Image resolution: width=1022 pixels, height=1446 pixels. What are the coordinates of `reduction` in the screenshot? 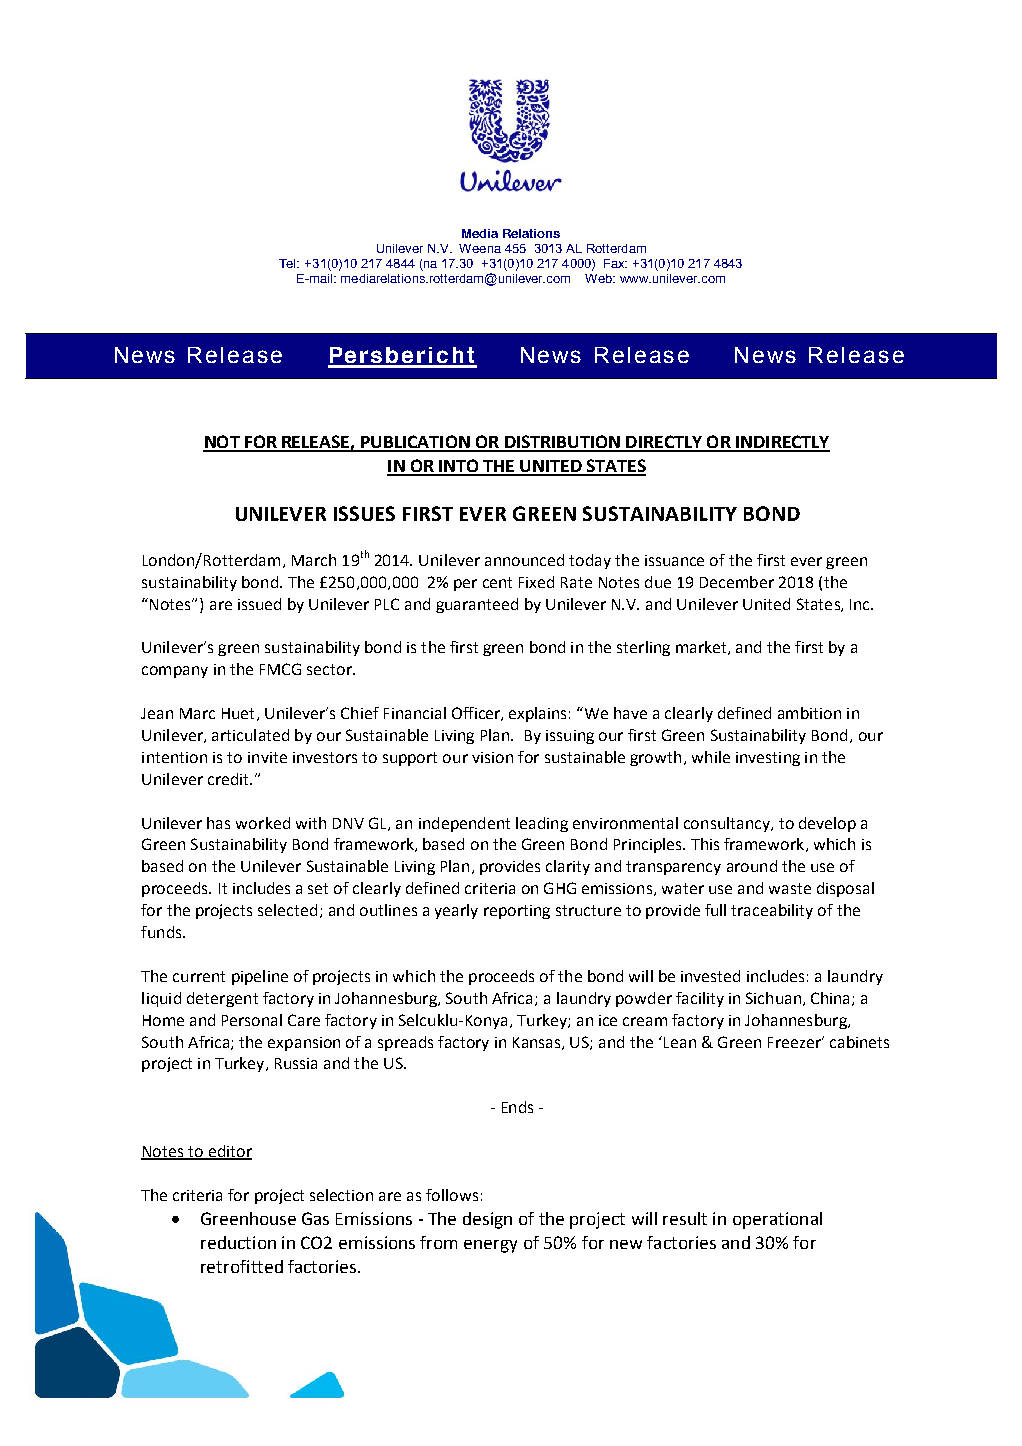 It's located at (238, 1242).
